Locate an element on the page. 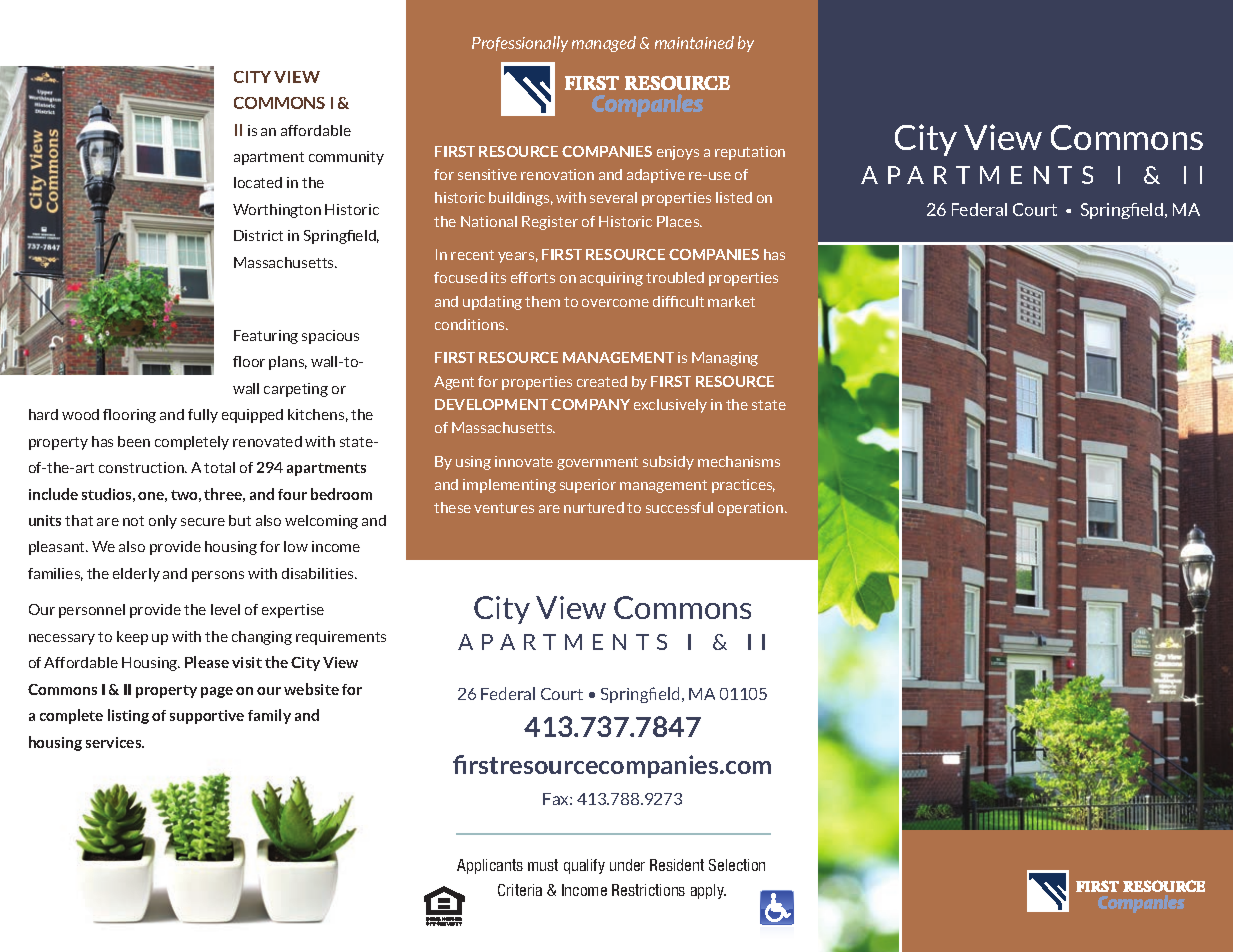 Image resolution: width=1233 pixels, height=952 pixels. bedroom is located at coordinates (341, 494).
